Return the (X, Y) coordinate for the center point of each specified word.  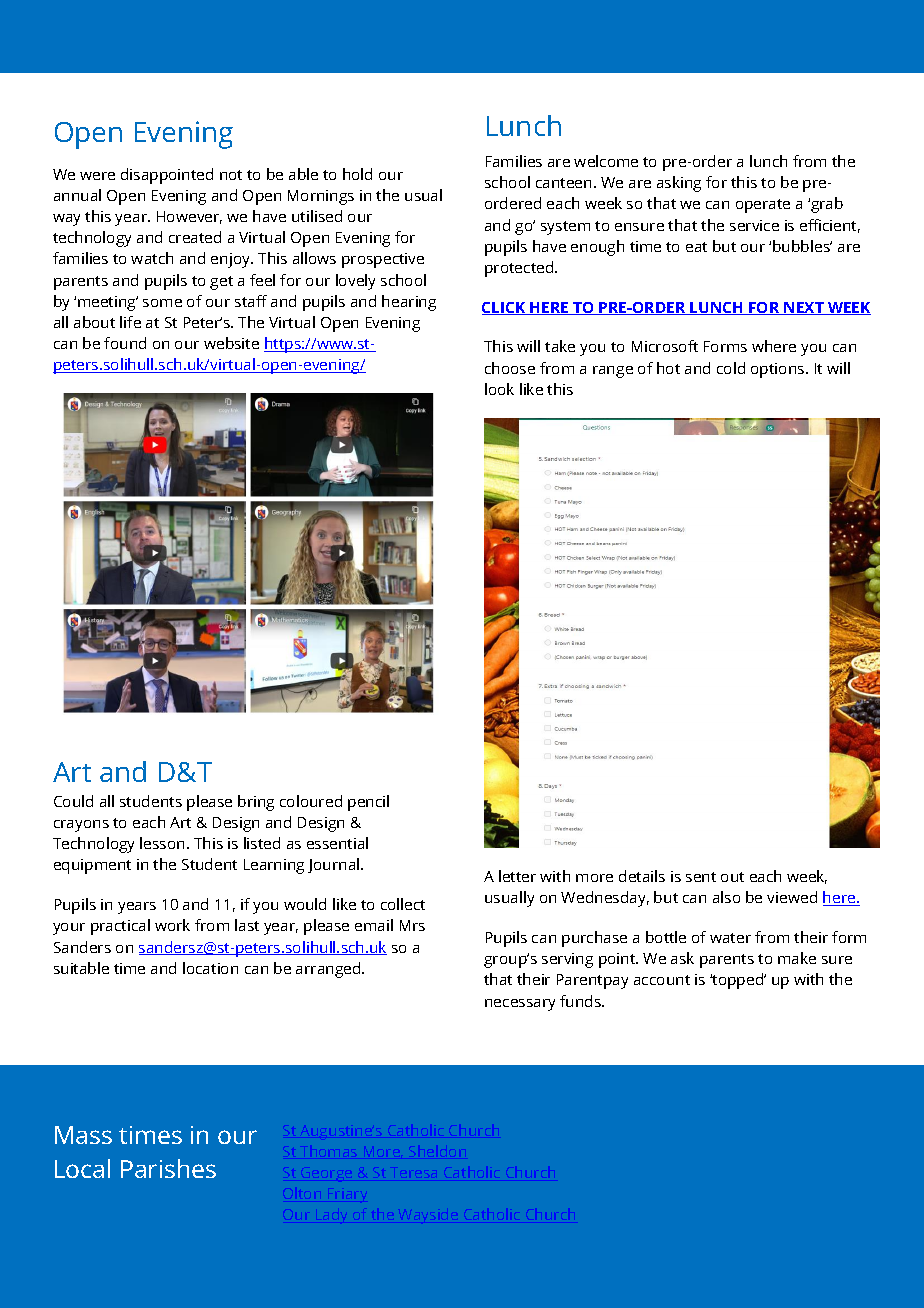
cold (731, 368)
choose (510, 368)
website (231, 343)
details (642, 876)
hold (357, 174)
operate (763, 206)
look (499, 389)
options (779, 370)
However (189, 217)
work (172, 925)
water (730, 938)
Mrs (412, 925)
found (125, 343)
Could (73, 801)
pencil (368, 803)
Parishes (168, 1168)
